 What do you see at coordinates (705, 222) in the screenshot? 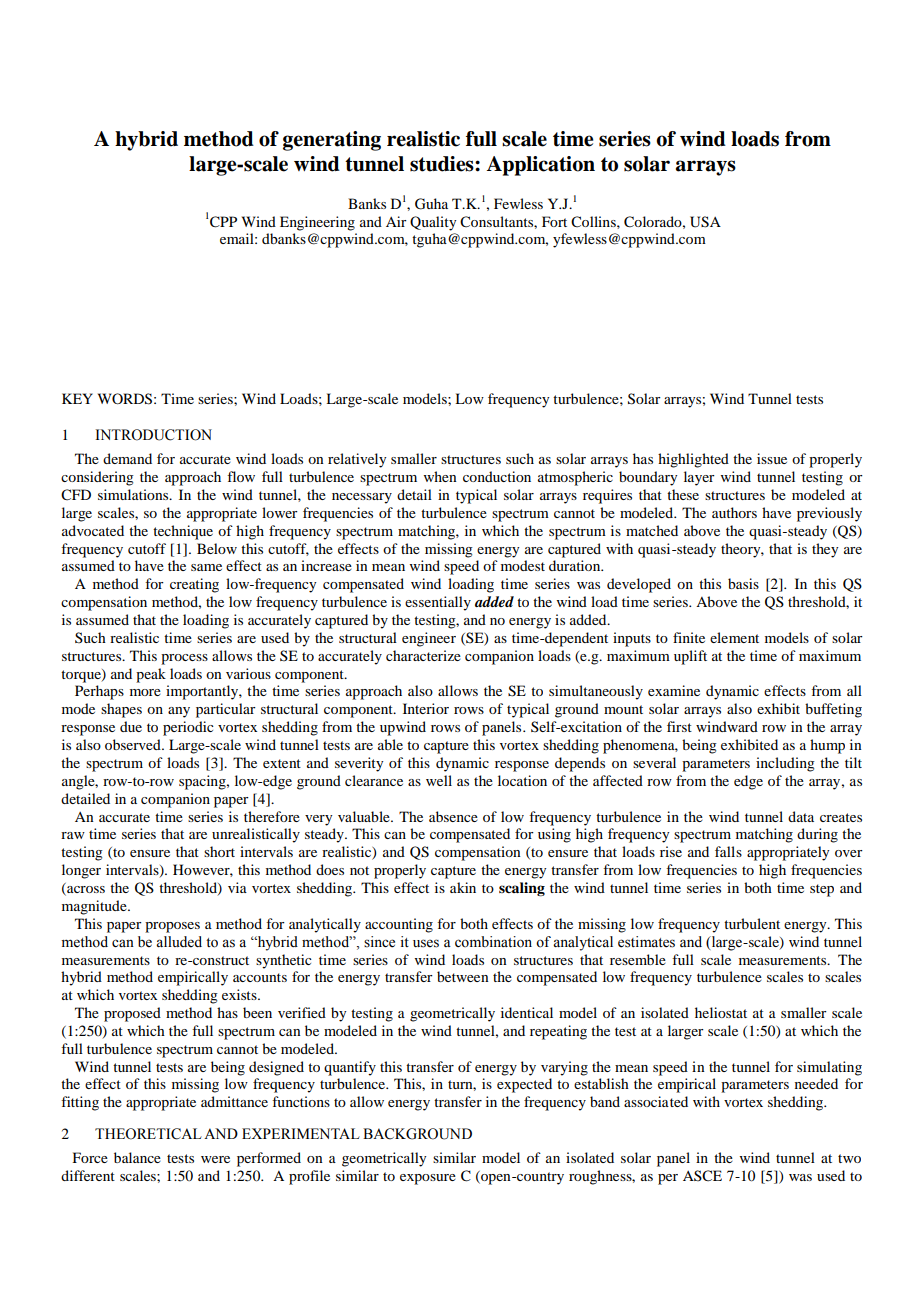
I see `USA` at bounding box center [705, 222].
